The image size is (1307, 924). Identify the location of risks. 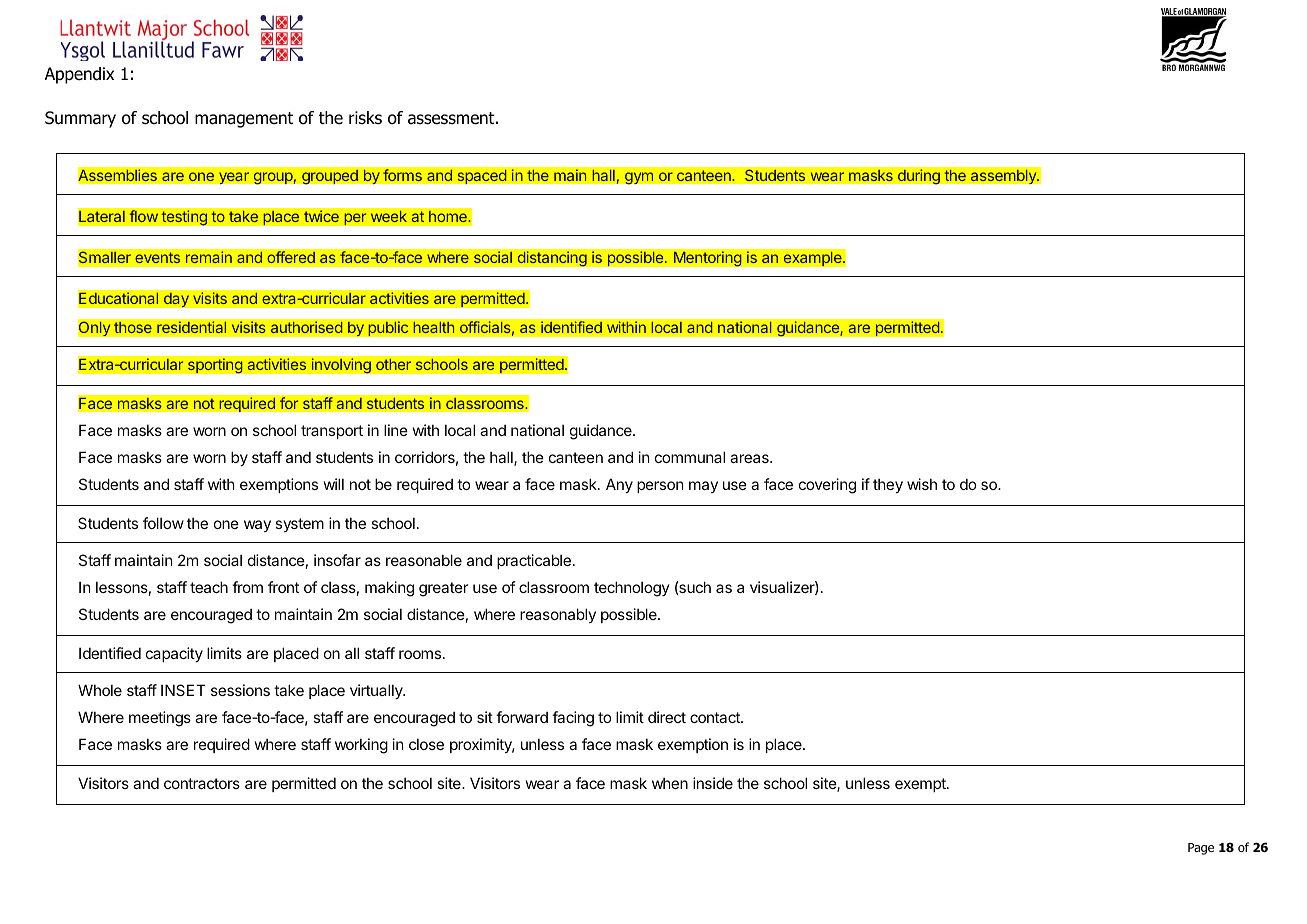
(365, 118).
